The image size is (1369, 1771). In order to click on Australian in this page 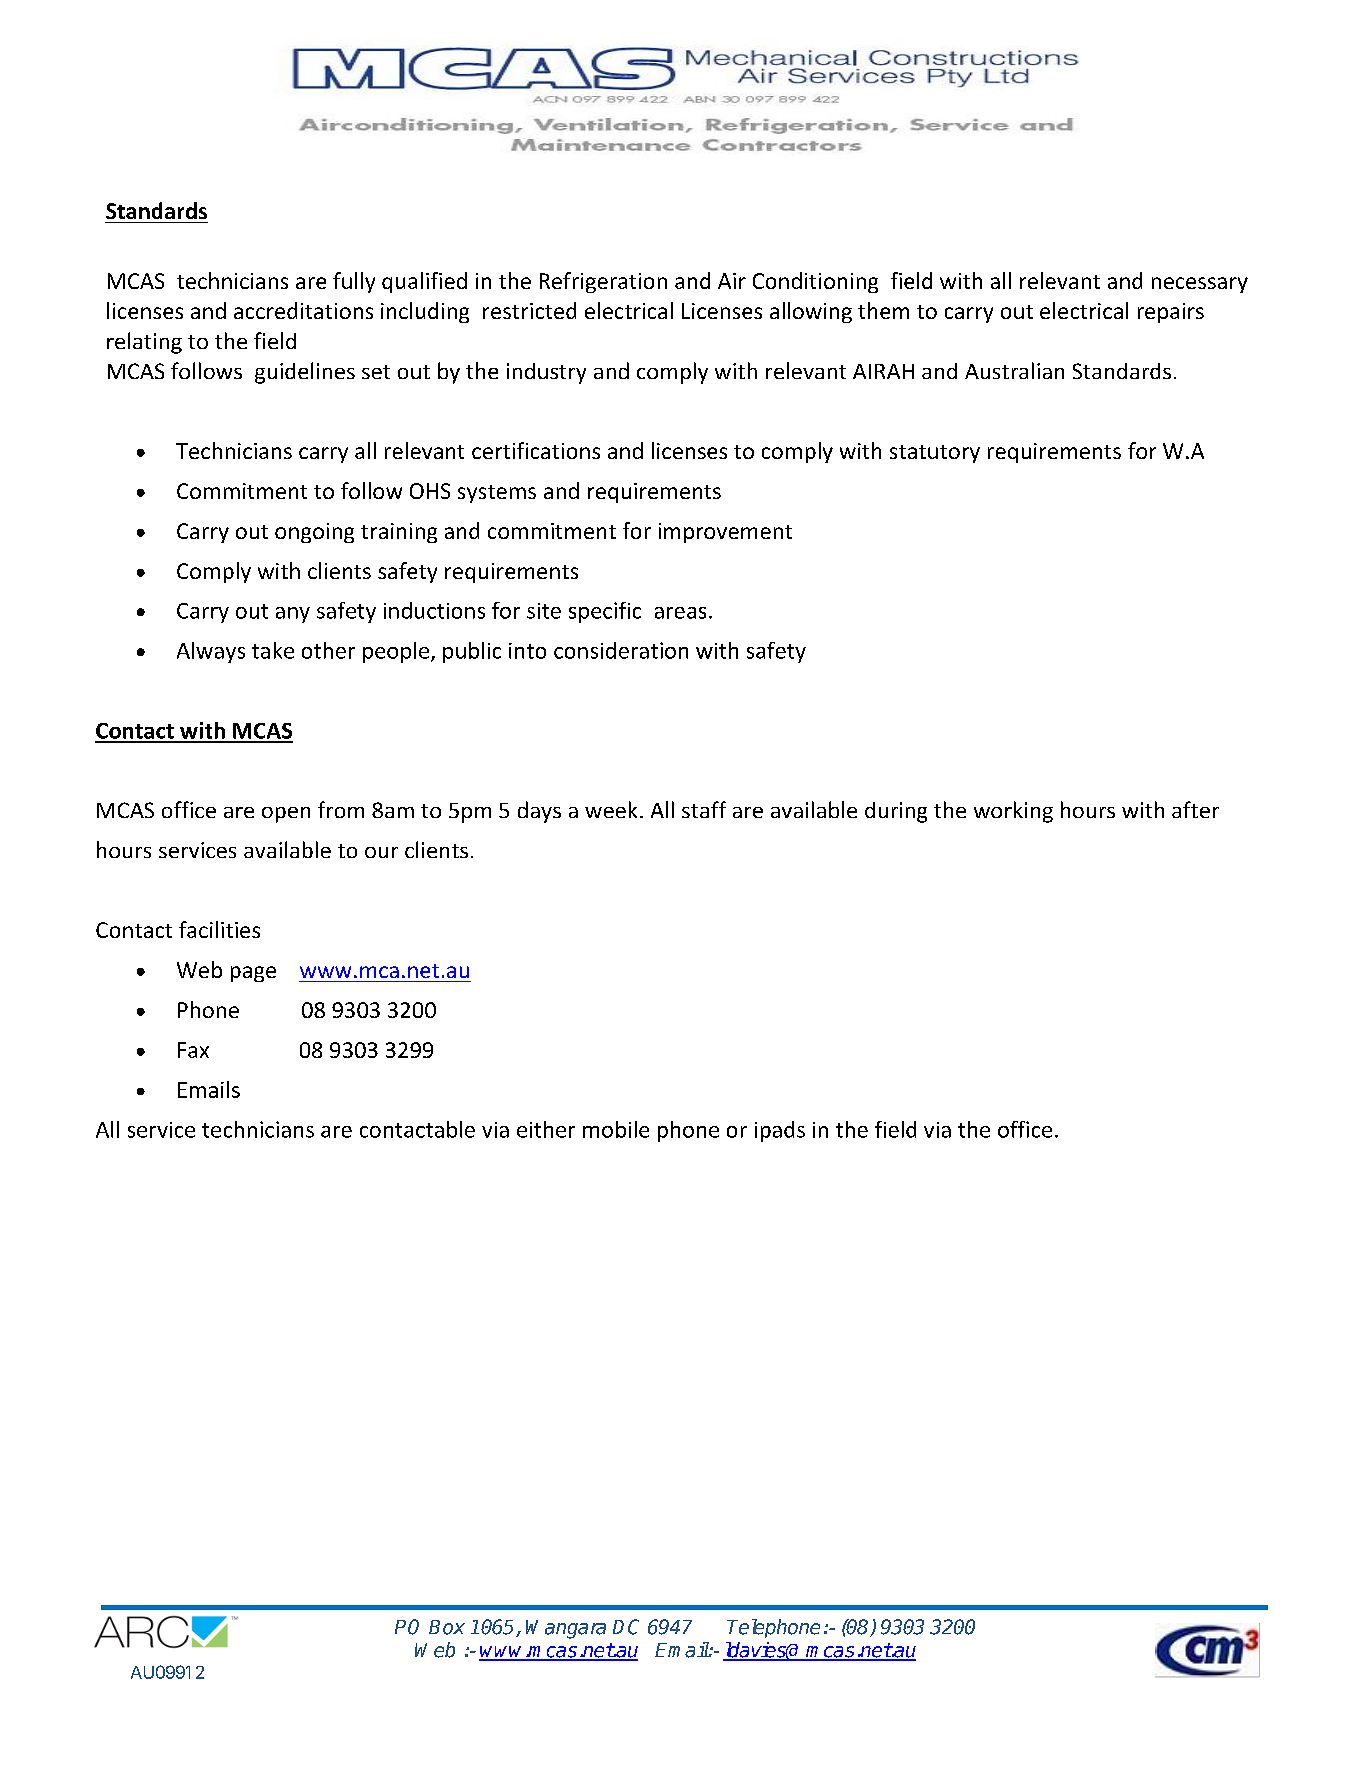, I will do `click(1014, 370)`.
